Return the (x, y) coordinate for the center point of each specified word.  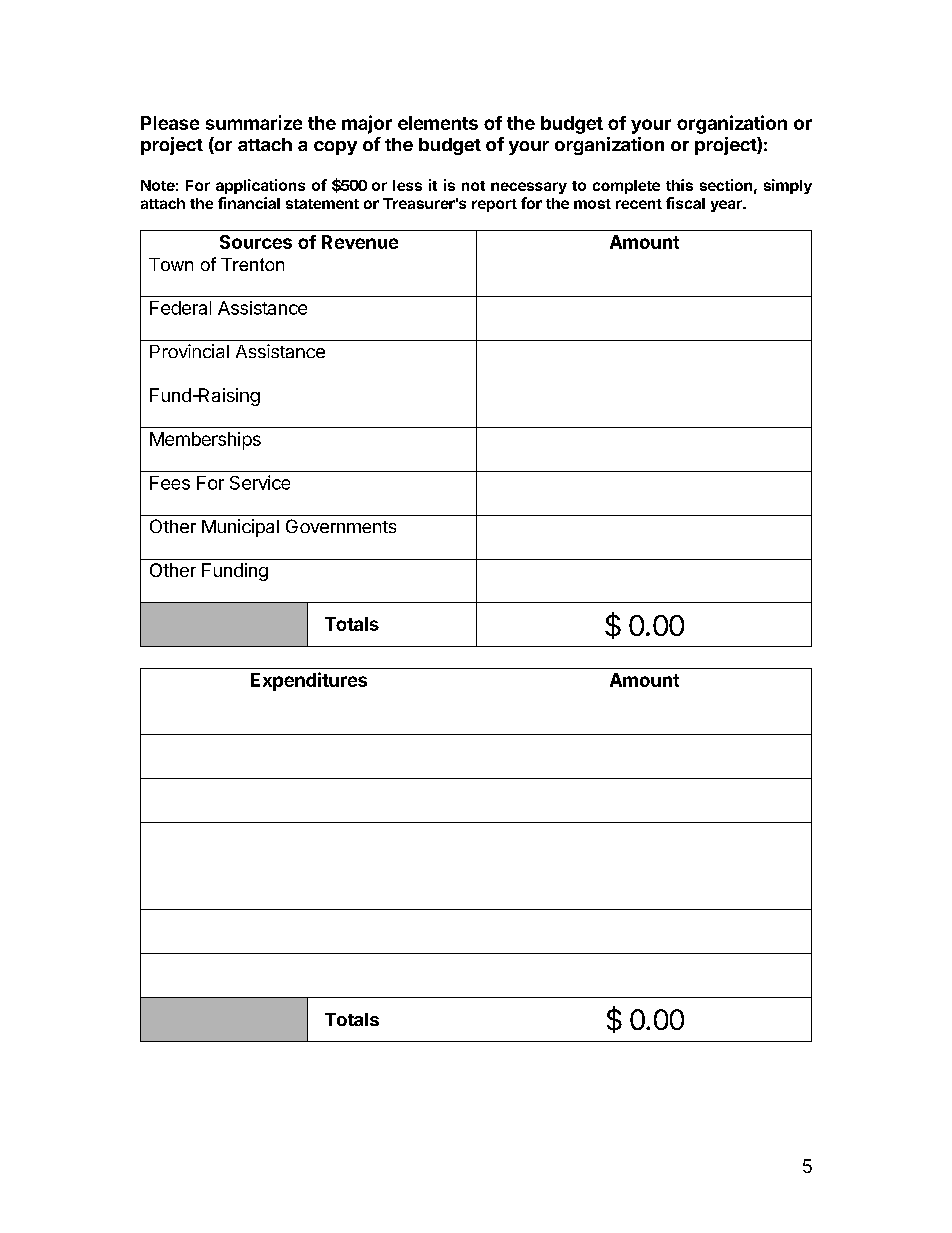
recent (639, 204)
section (726, 185)
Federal (180, 308)
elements (438, 123)
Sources (256, 242)
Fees (170, 483)
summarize (254, 122)
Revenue (360, 242)
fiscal (685, 203)
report (494, 205)
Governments (341, 526)
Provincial (189, 351)
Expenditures (309, 681)
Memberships (205, 441)
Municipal (240, 528)
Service (260, 482)
